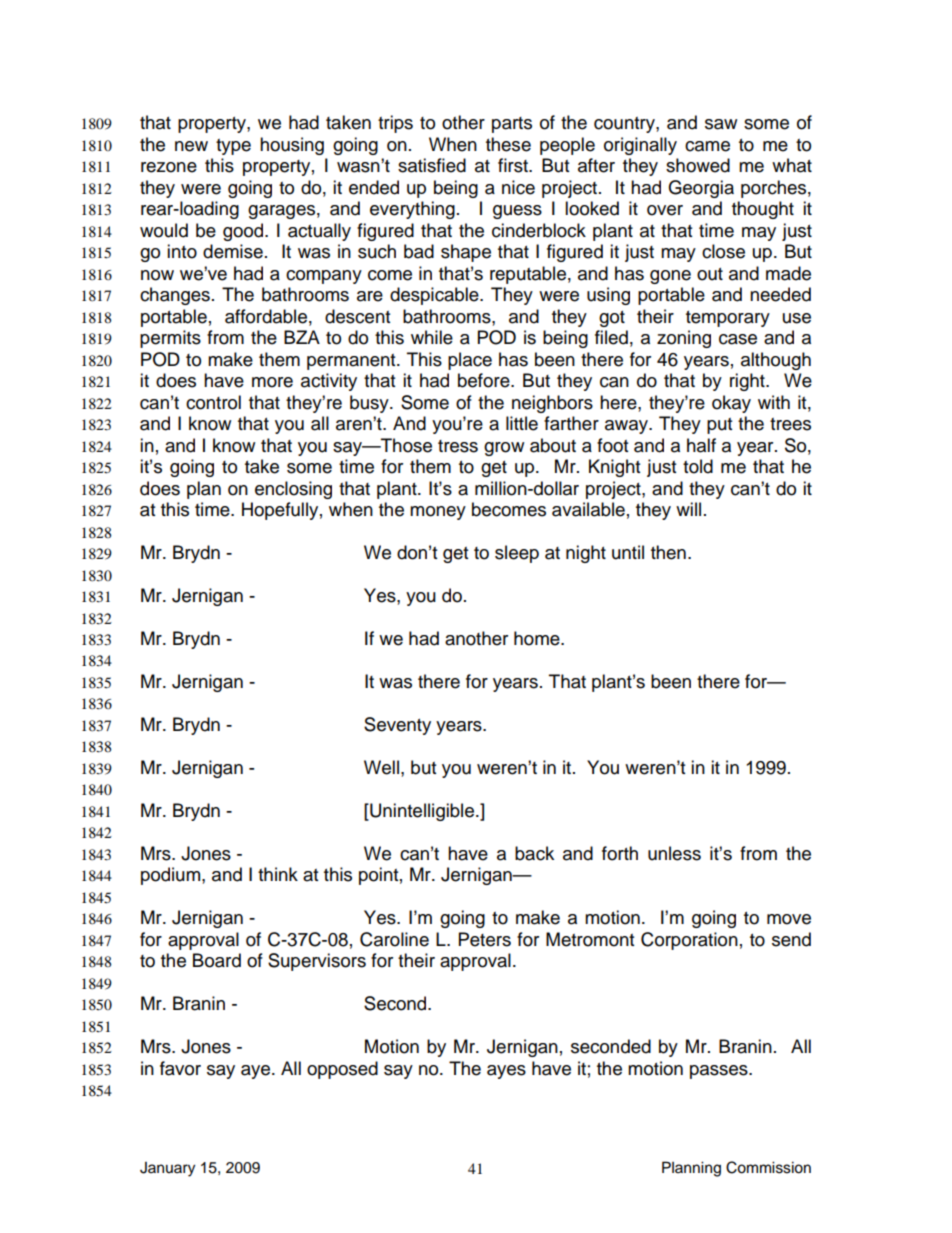 The width and height of the page is (952, 1233). Describe the element at coordinates (707, 146) in the page. I see `came` at that location.
